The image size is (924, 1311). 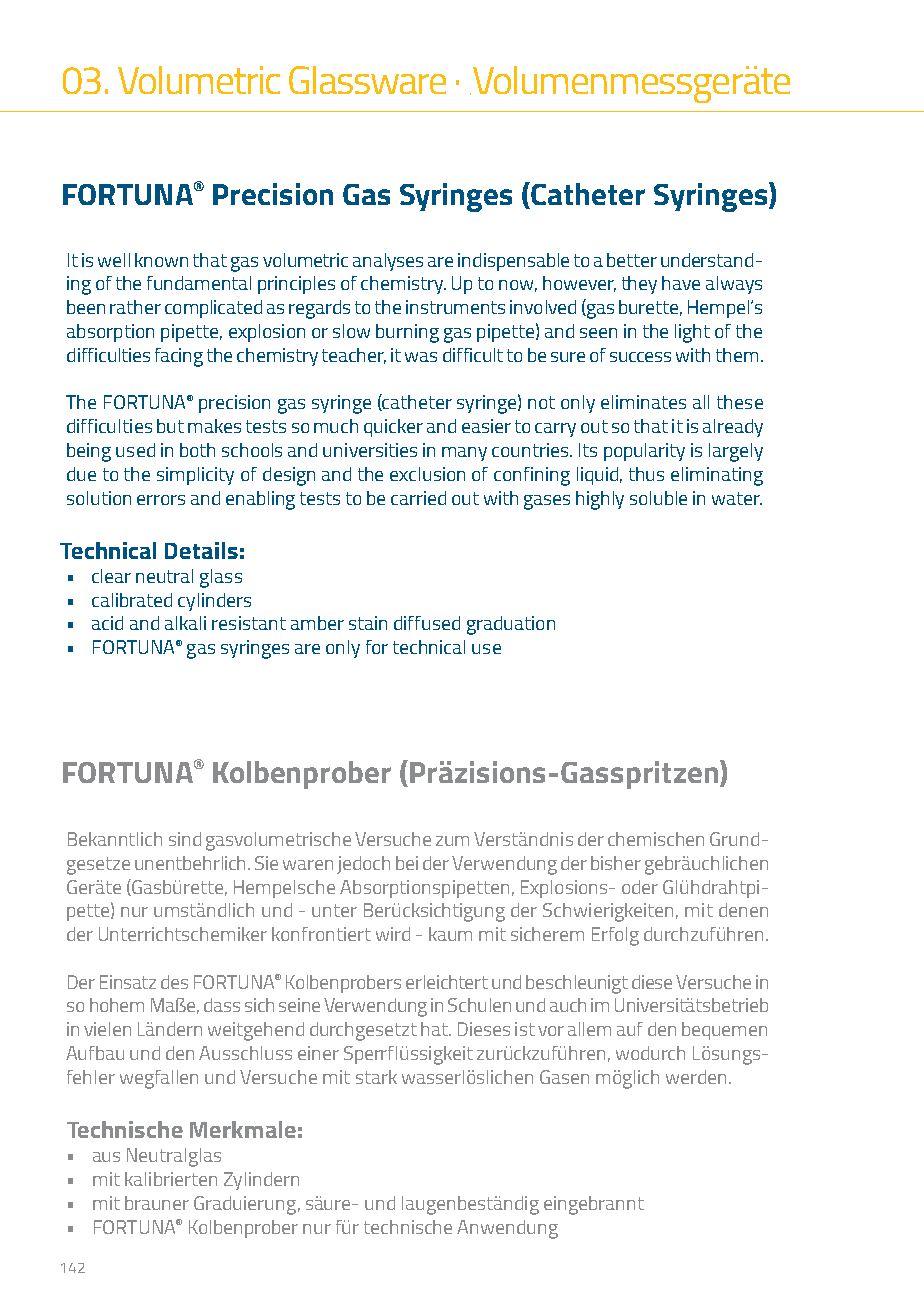 I want to click on fundamental, so click(x=199, y=283).
